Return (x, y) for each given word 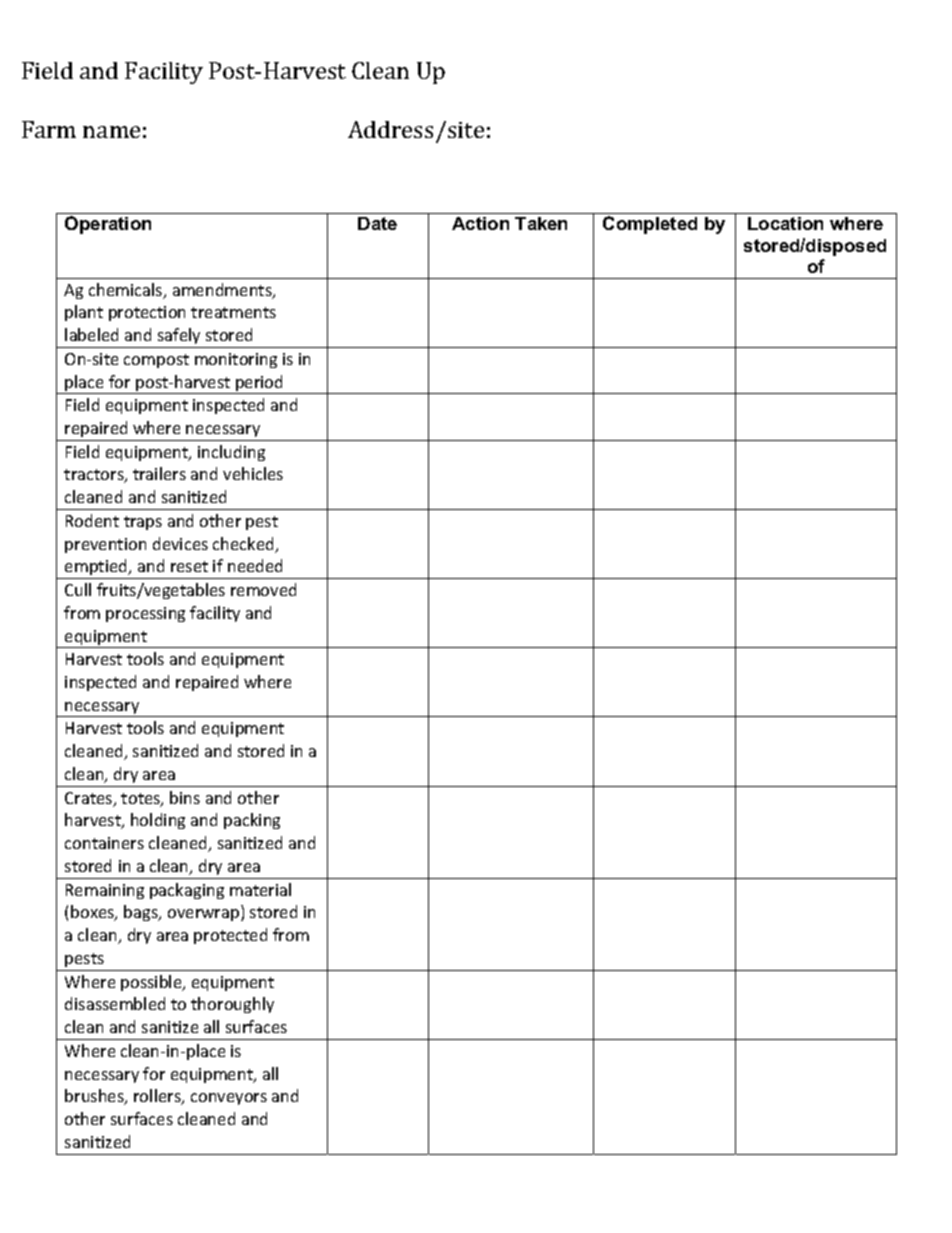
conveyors (229, 1099)
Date (377, 223)
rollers (158, 1097)
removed (263, 589)
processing (145, 614)
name (111, 132)
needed (255, 565)
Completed (650, 225)
